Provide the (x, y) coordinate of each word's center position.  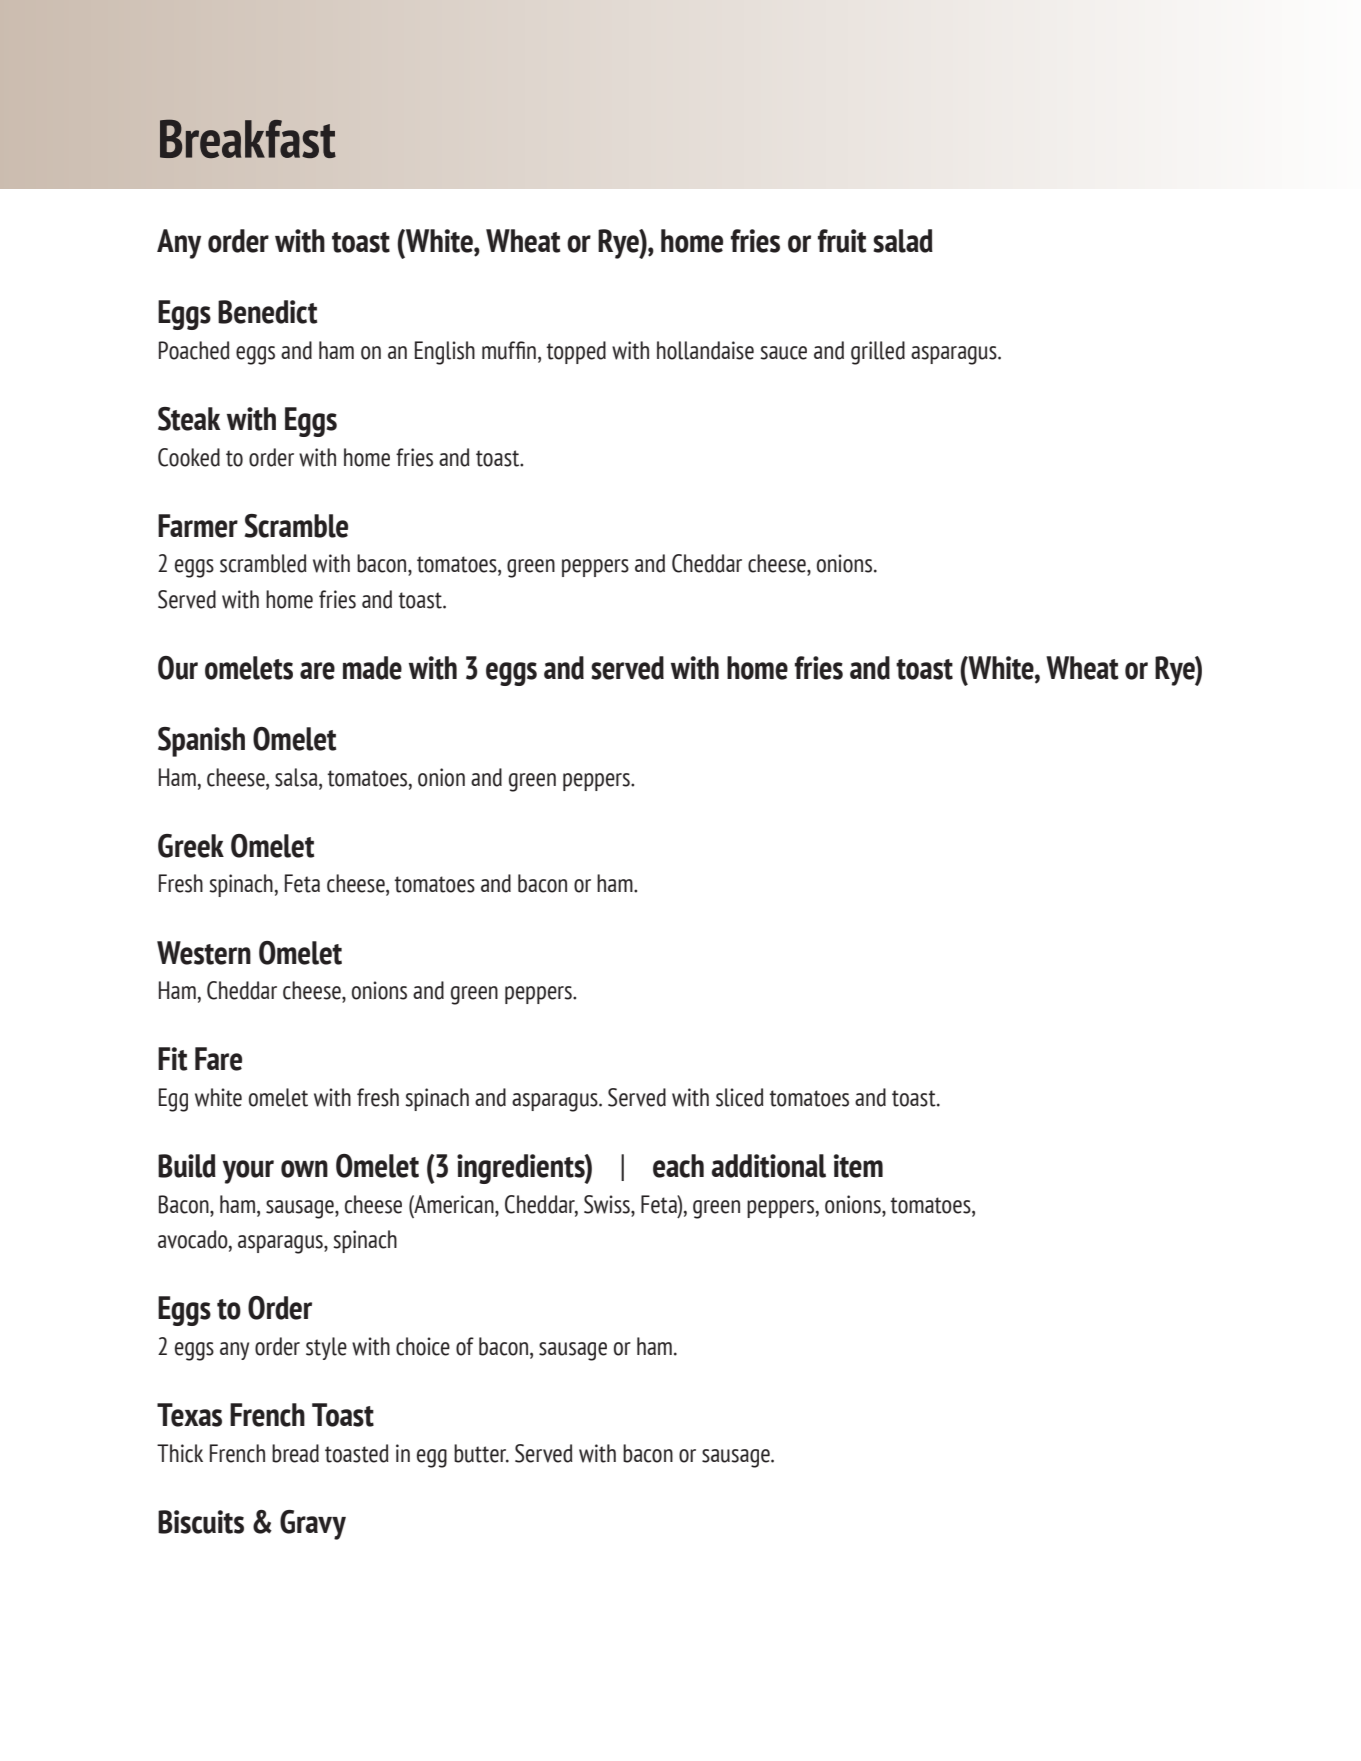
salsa (297, 777)
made (372, 668)
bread (295, 1453)
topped (576, 352)
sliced (740, 1097)
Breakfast (248, 138)
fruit (842, 241)
